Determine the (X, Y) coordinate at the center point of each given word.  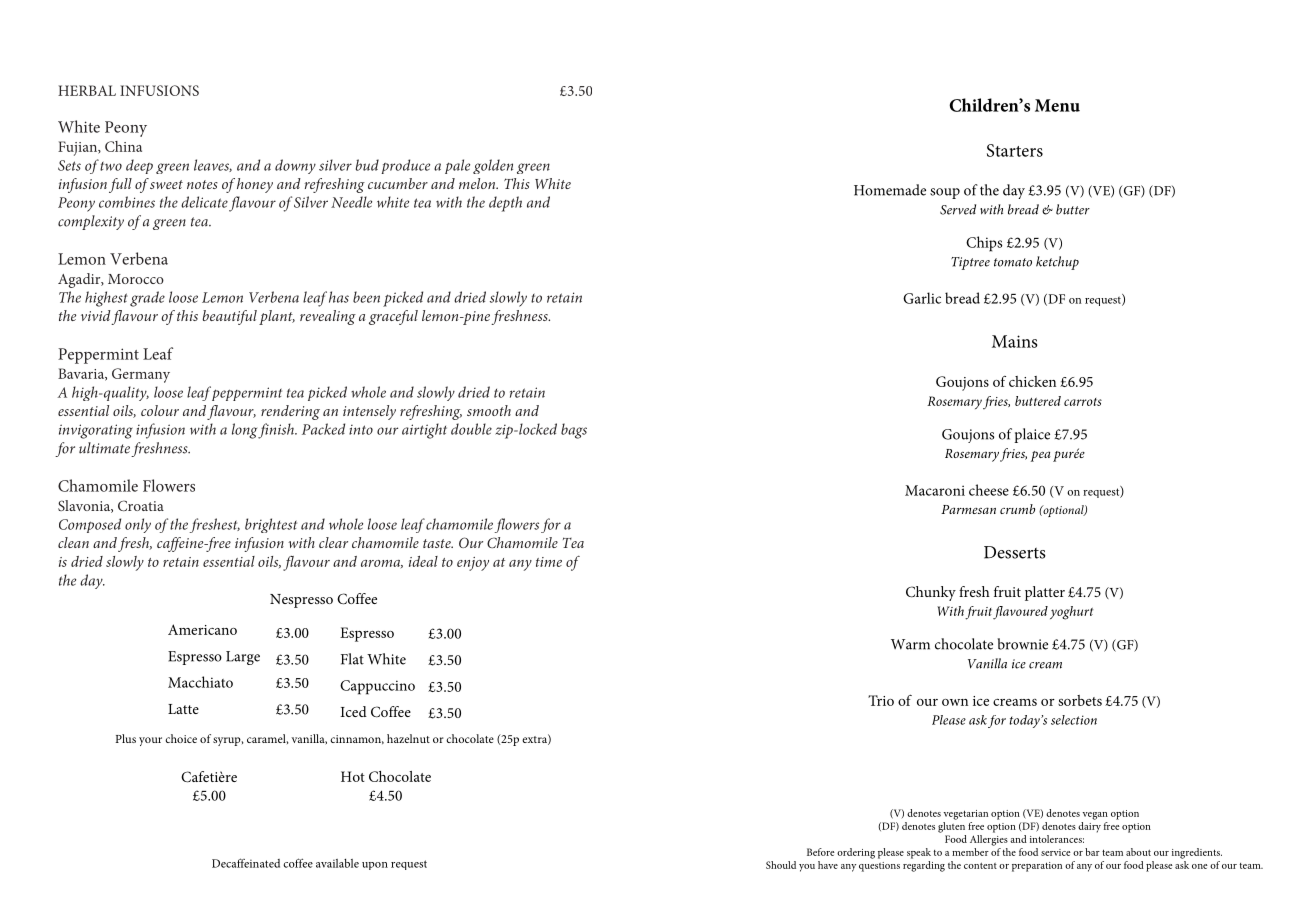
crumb (1017, 509)
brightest (271, 525)
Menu (1057, 105)
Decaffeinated (246, 863)
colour (160, 410)
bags (574, 431)
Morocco (136, 279)
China (123, 146)
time (549, 562)
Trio (881, 700)
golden (493, 166)
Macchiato (200, 682)
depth (505, 204)
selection (1074, 720)
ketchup (1057, 263)
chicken (1032, 381)
